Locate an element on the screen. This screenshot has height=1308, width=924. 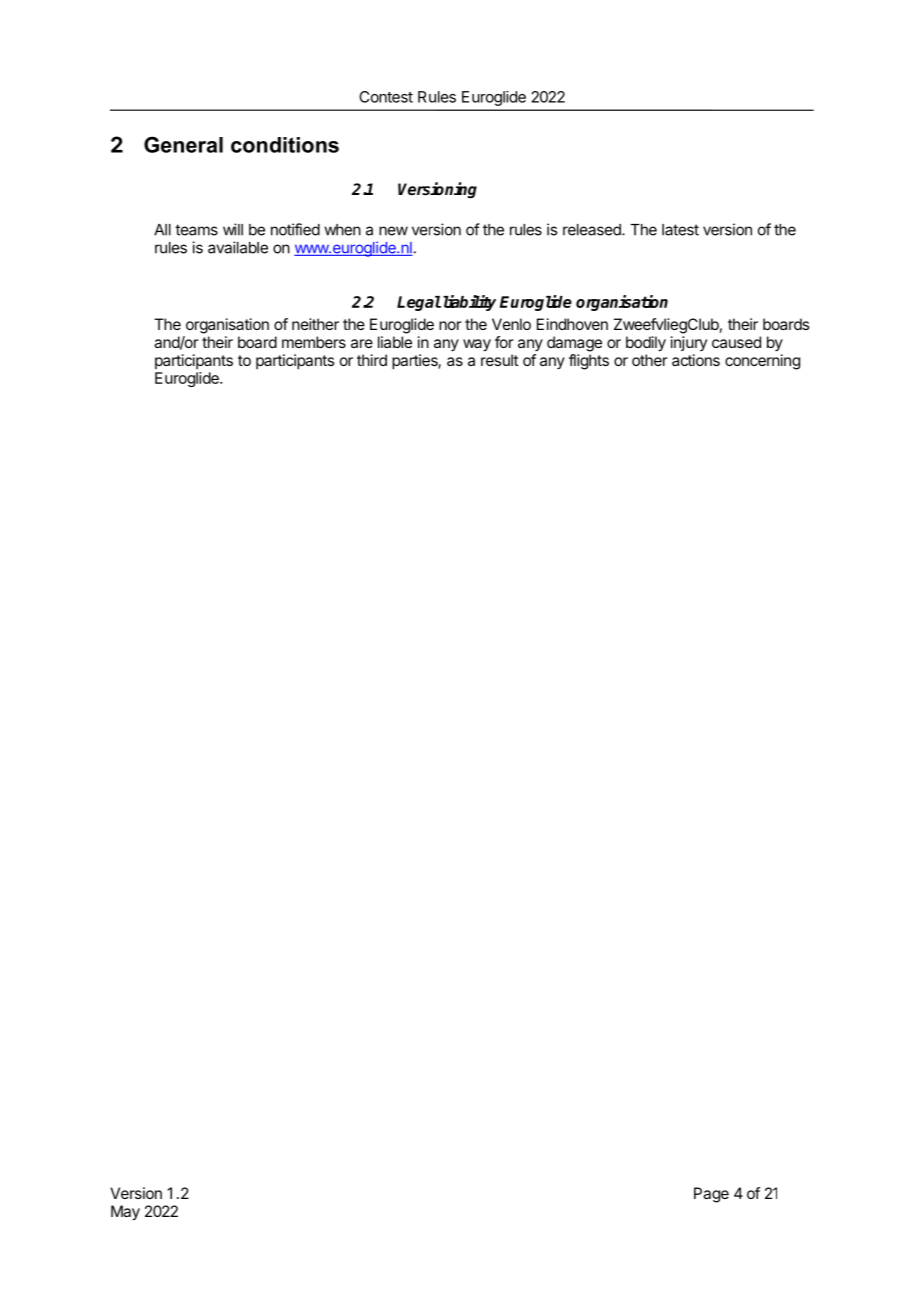
members is located at coordinates (314, 342).
